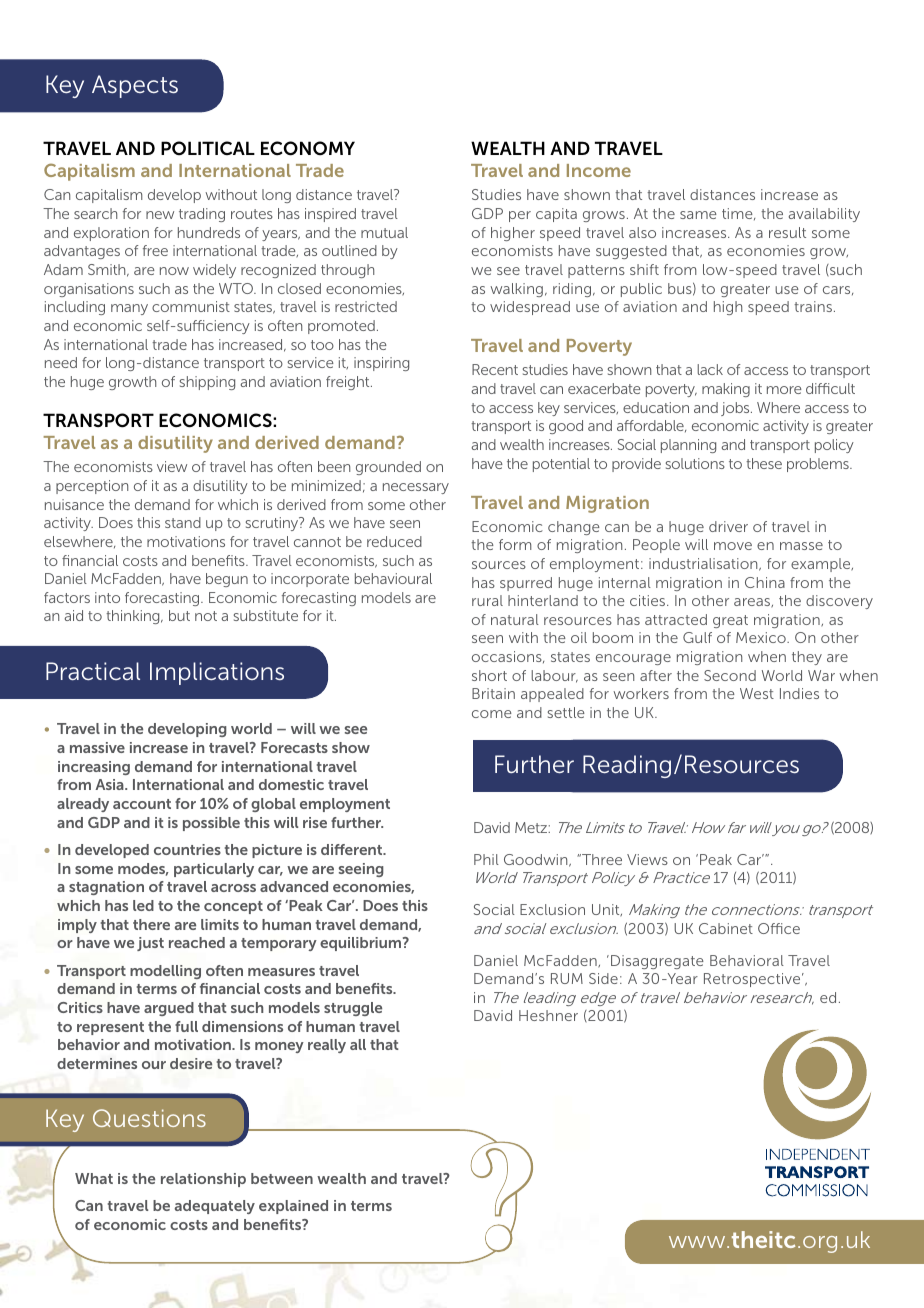 This screenshot has width=924, height=1308. Describe the element at coordinates (293, 1207) in the screenshot. I see `explained` at that location.
